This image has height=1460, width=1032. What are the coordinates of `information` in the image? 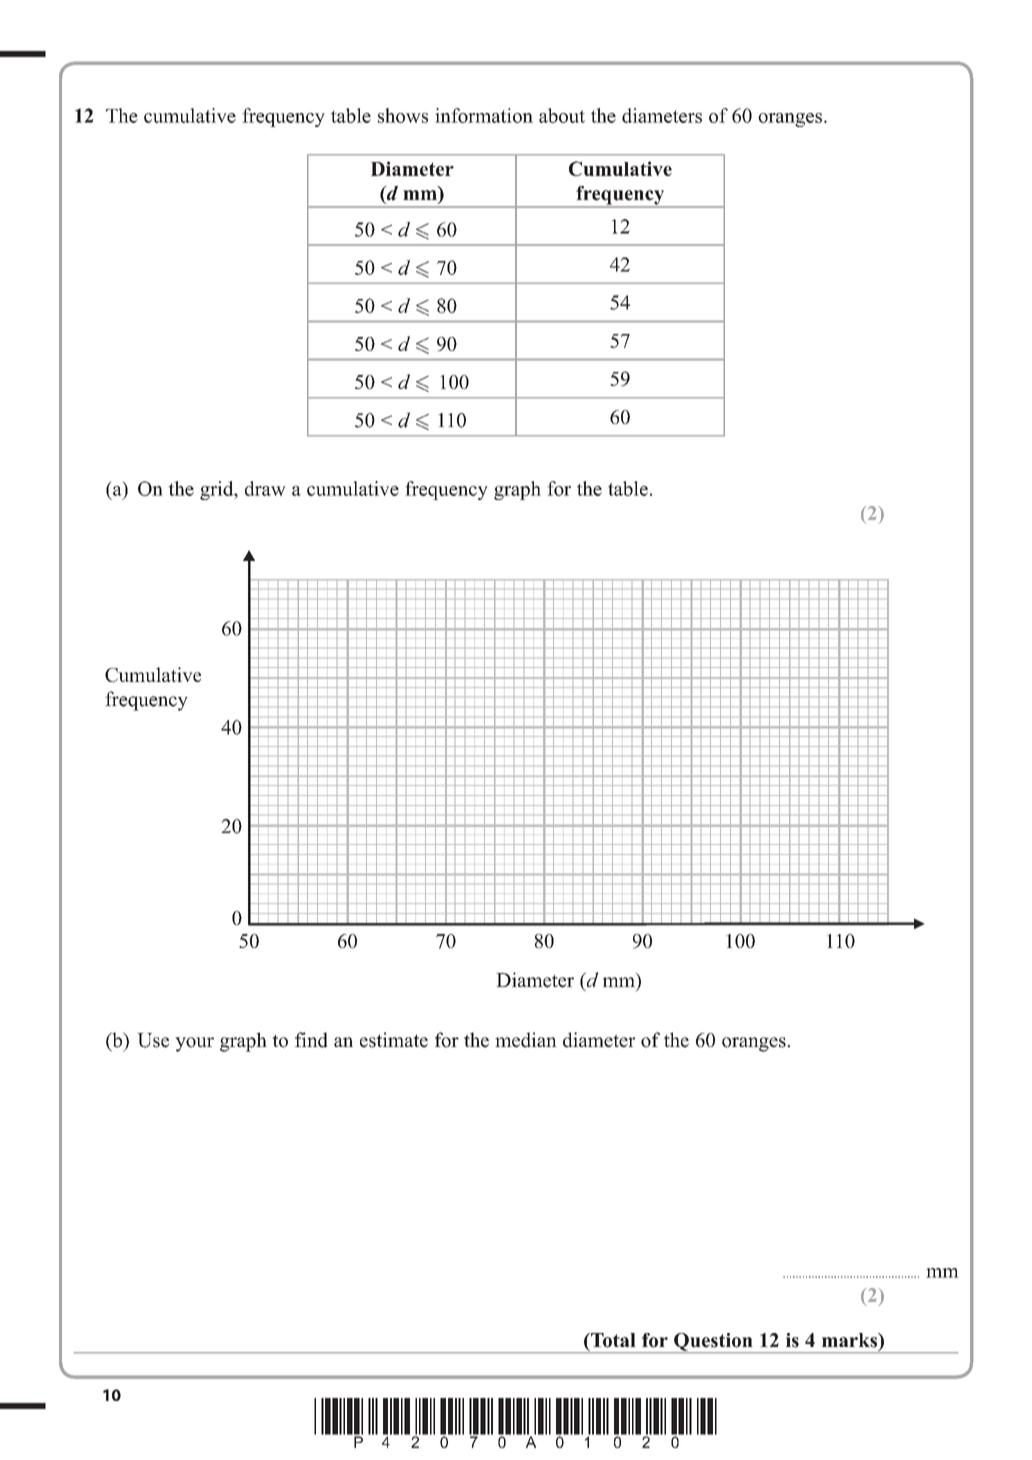 It's located at (484, 115).
